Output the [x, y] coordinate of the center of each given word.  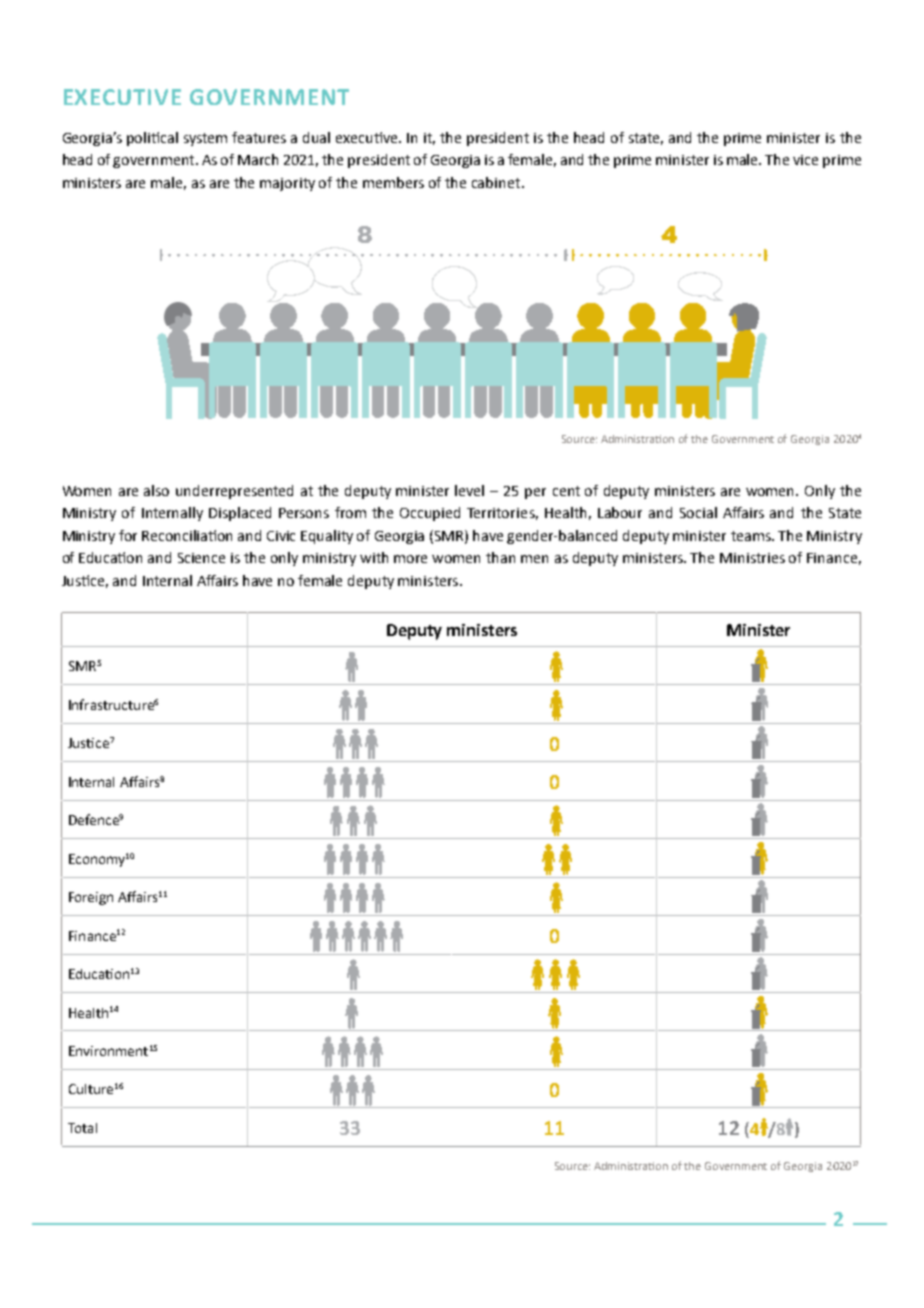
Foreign [91, 898]
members [393, 182]
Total [82, 1128]
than [500, 557]
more [410, 559]
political [152, 139]
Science [201, 558]
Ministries [752, 558]
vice [805, 160]
